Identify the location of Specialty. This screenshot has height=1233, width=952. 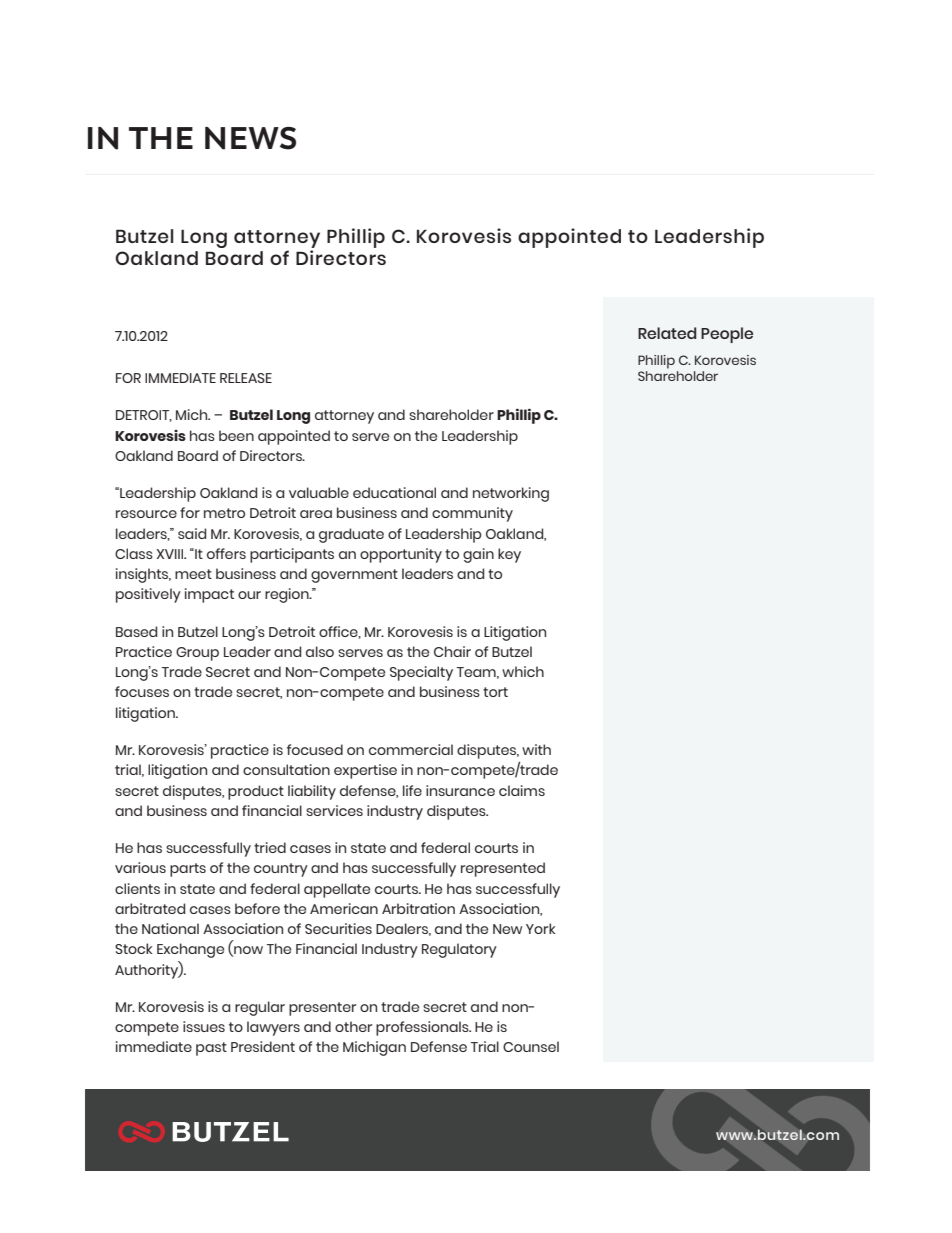
(421, 673).
